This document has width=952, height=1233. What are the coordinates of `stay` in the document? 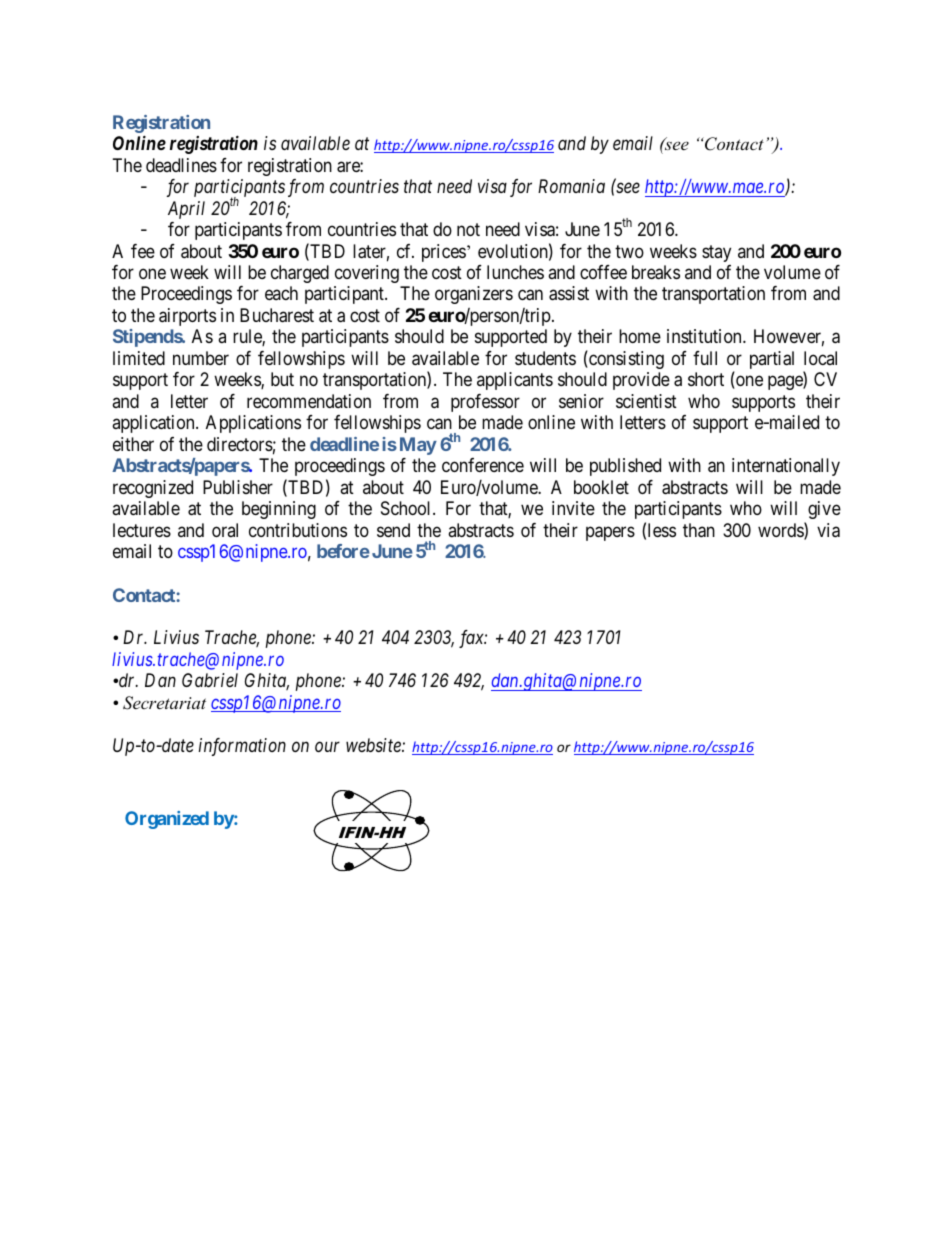 It's located at (716, 253).
